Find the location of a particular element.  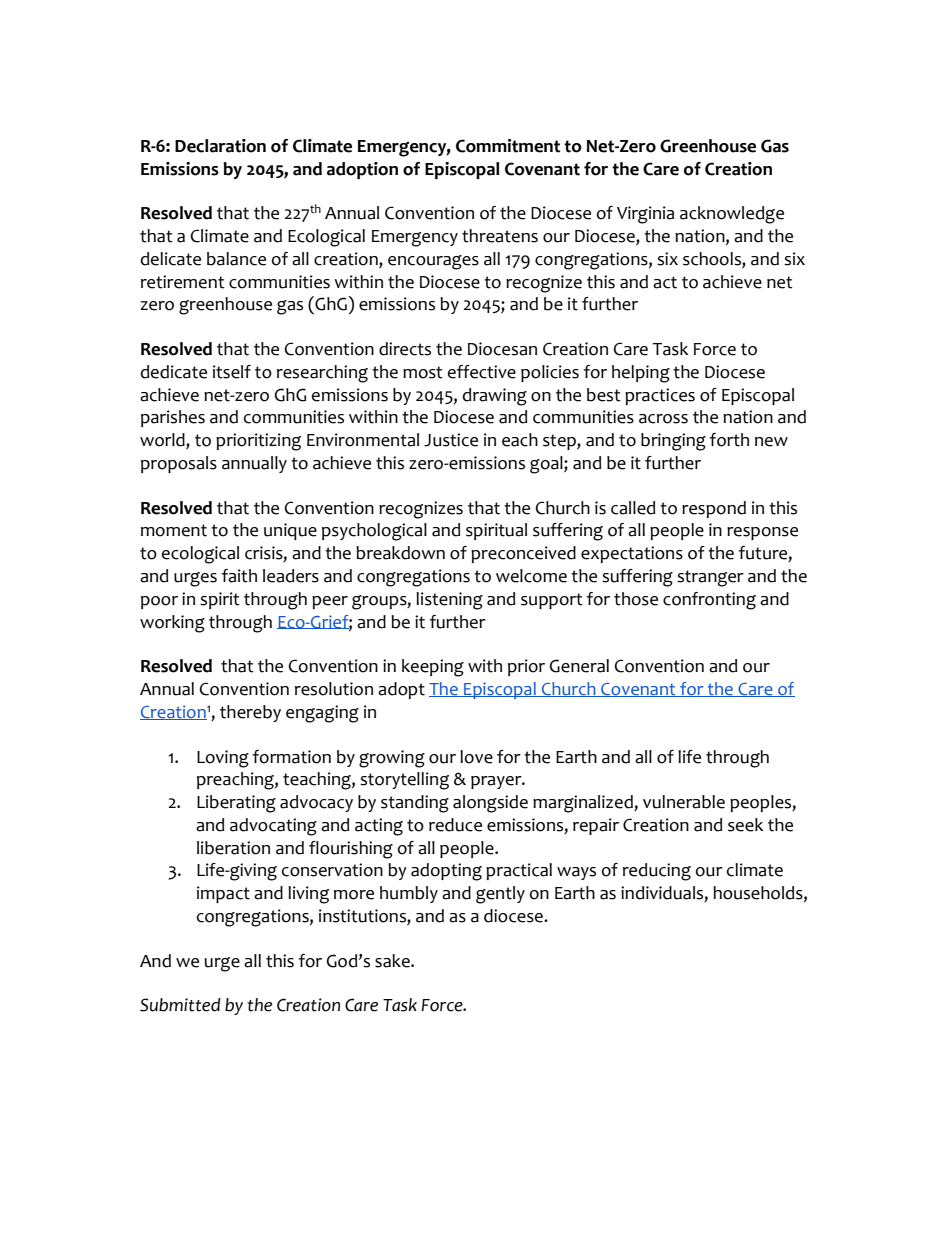

faith is located at coordinates (239, 576).
